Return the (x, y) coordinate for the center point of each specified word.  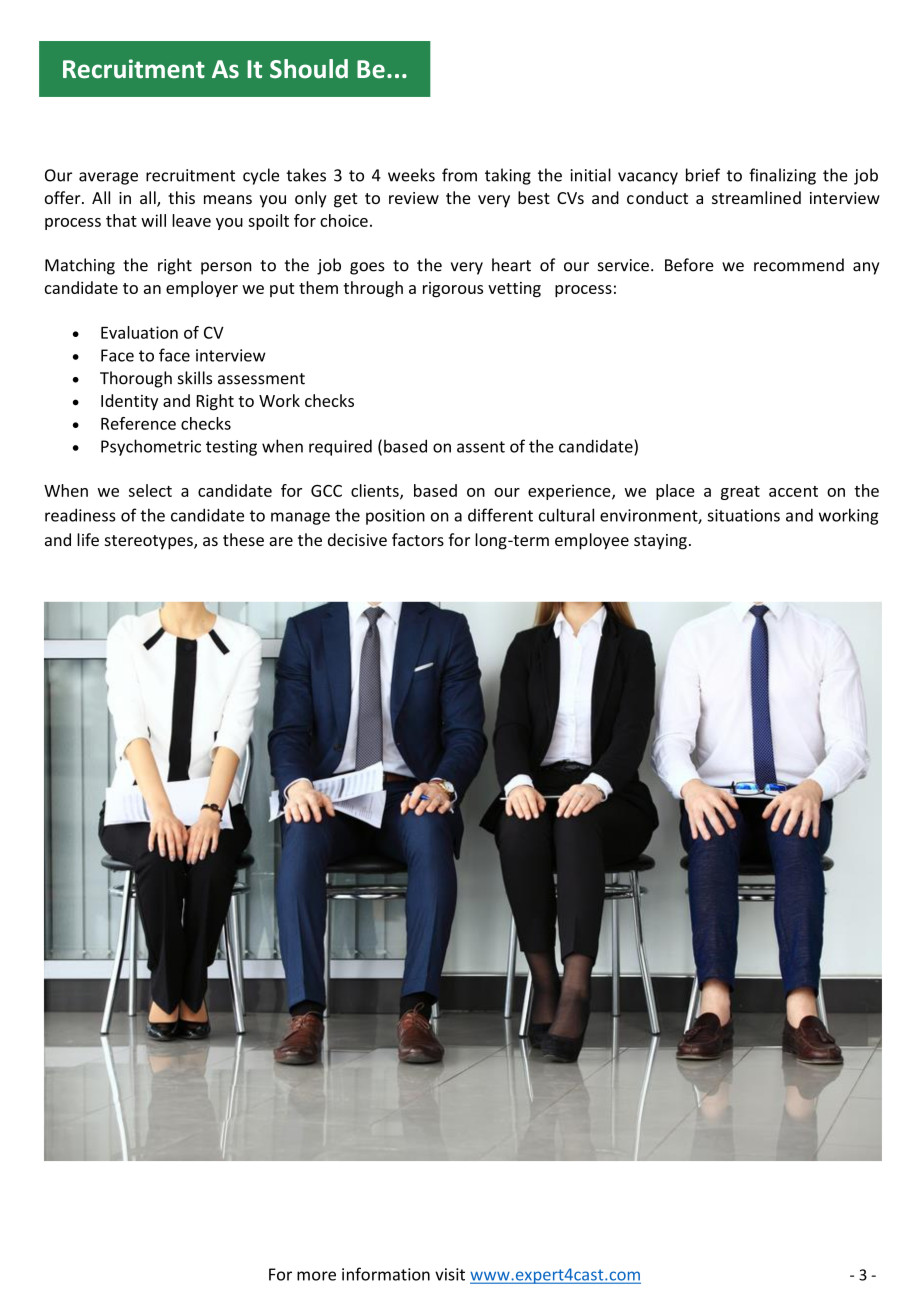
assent (481, 447)
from (459, 175)
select (150, 490)
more (316, 1276)
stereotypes (150, 542)
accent (793, 491)
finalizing (782, 176)
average (108, 178)
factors (418, 539)
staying (660, 542)
